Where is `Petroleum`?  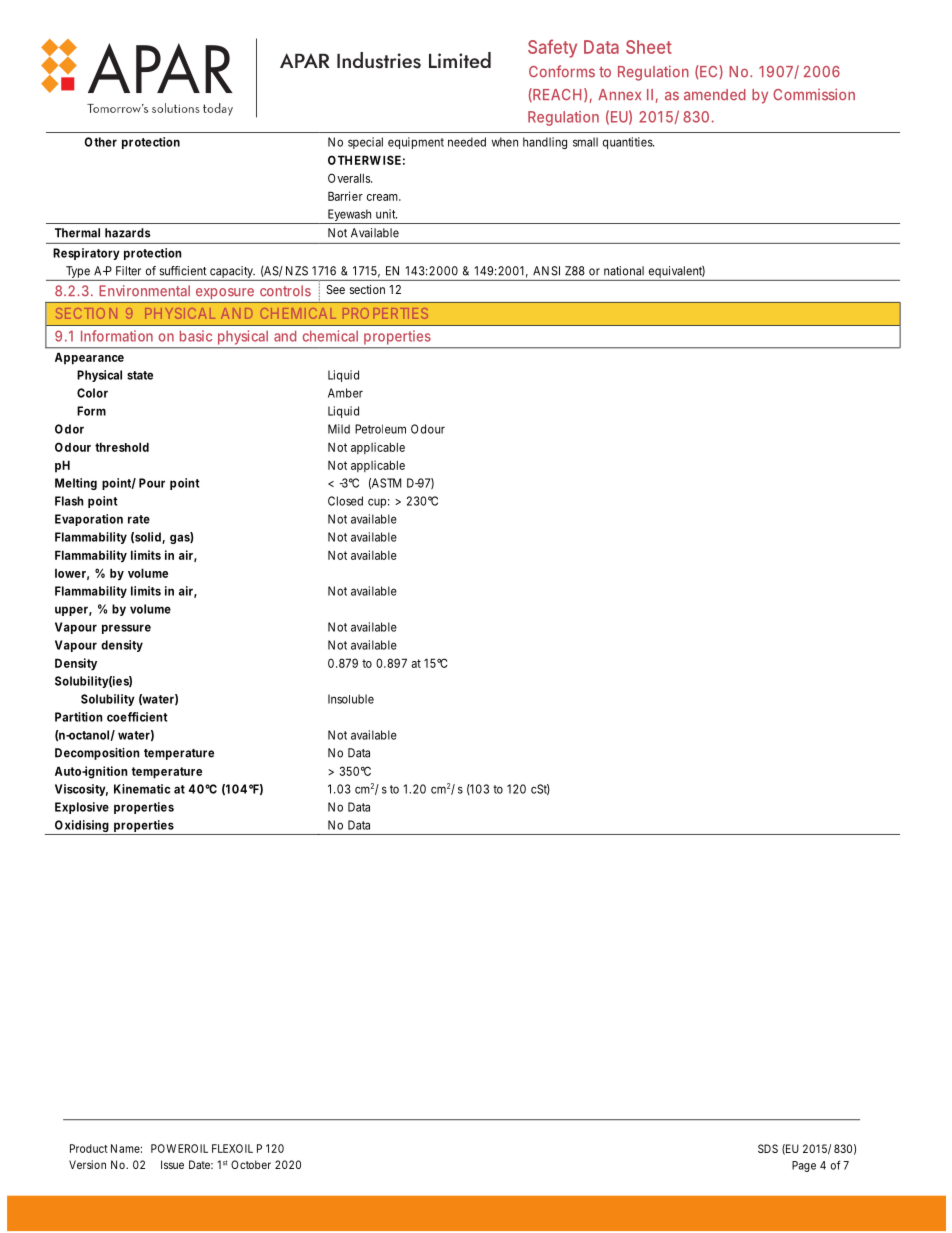 Petroleum is located at coordinates (380, 429).
